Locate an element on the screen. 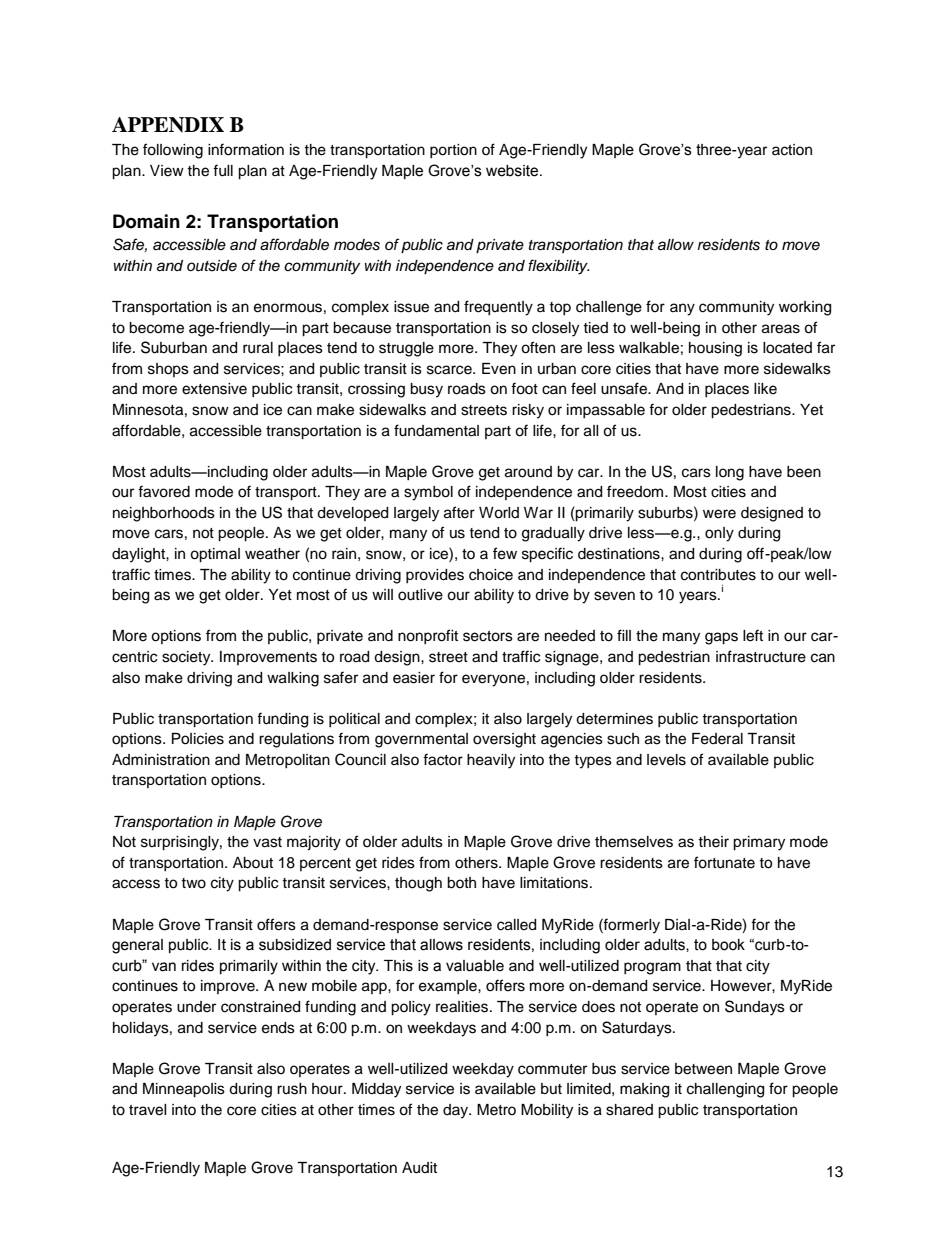 This screenshot has width=952, height=1233. favored is located at coordinates (164, 491).
